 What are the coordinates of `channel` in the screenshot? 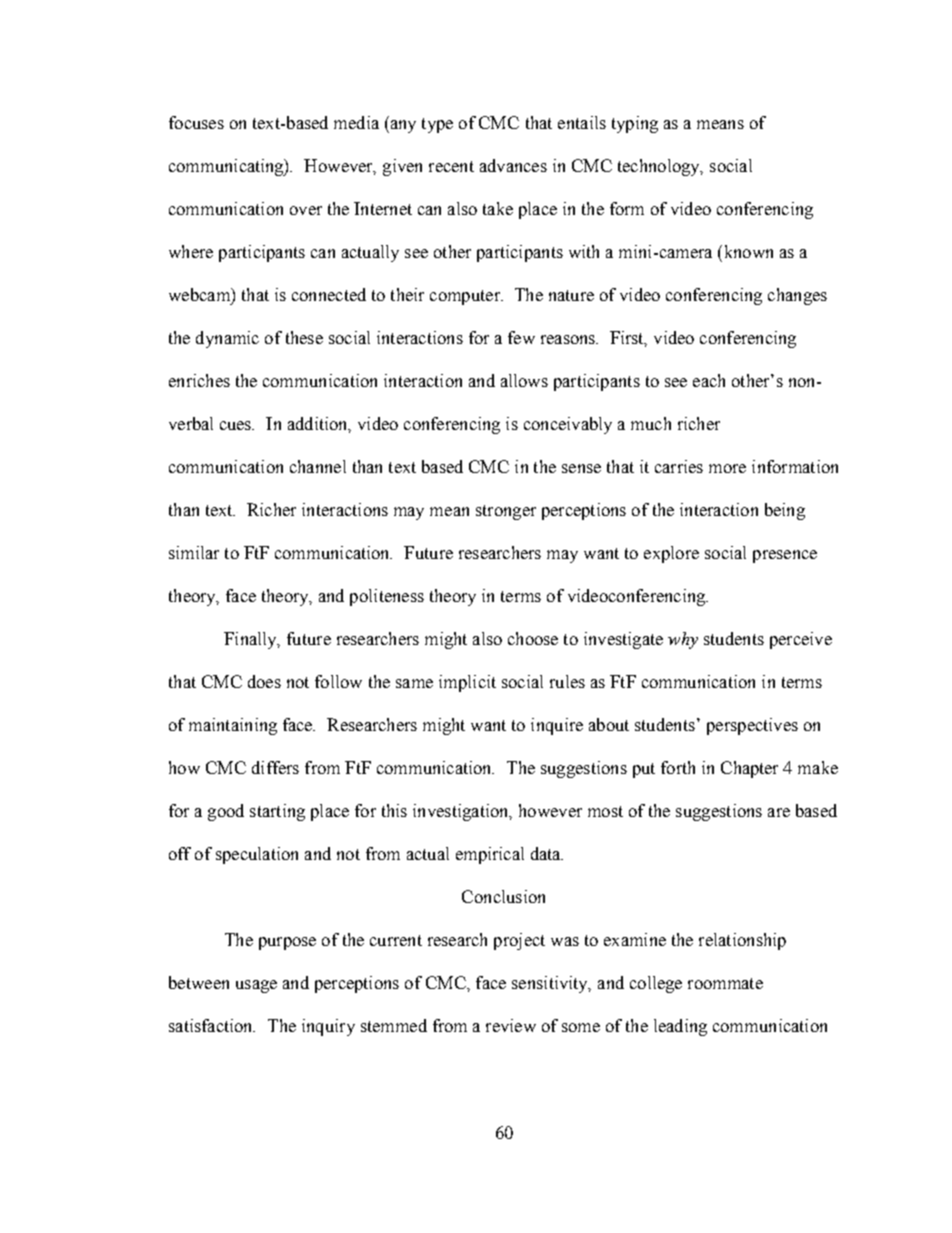 It's located at (318, 466).
